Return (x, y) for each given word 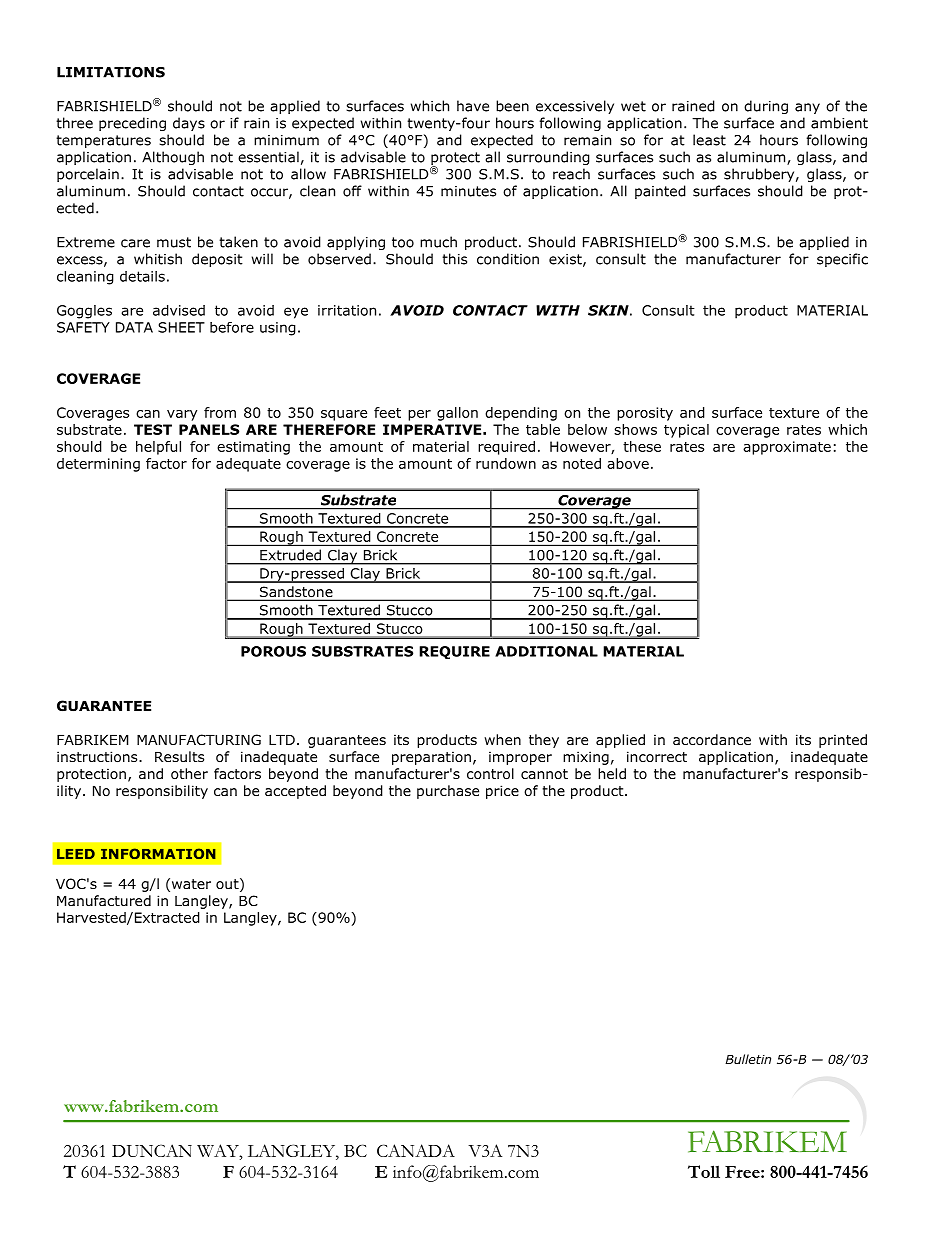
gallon (457, 414)
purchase (448, 792)
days (189, 124)
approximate (787, 448)
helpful (158, 448)
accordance (712, 740)
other (189, 774)
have (473, 106)
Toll (704, 1171)
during (766, 107)
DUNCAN (152, 1150)
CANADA (416, 1150)
